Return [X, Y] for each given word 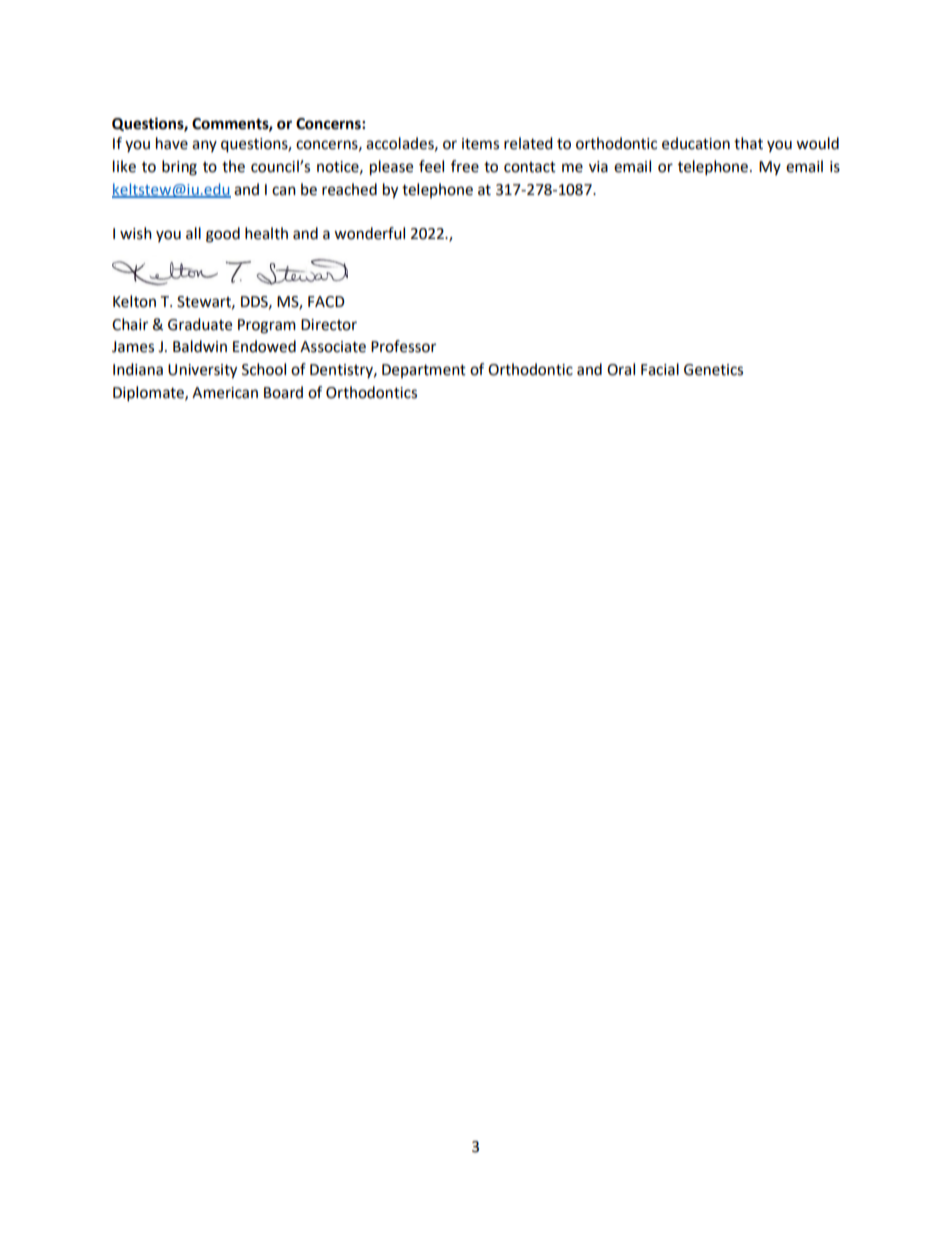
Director [329, 325]
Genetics [713, 370]
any [204, 146]
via [598, 167]
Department [424, 371]
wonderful [369, 233]
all [193, 233]
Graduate [200, 324]
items [480, 144]
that [748, 143]
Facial [660, 369]
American [225, 393]
